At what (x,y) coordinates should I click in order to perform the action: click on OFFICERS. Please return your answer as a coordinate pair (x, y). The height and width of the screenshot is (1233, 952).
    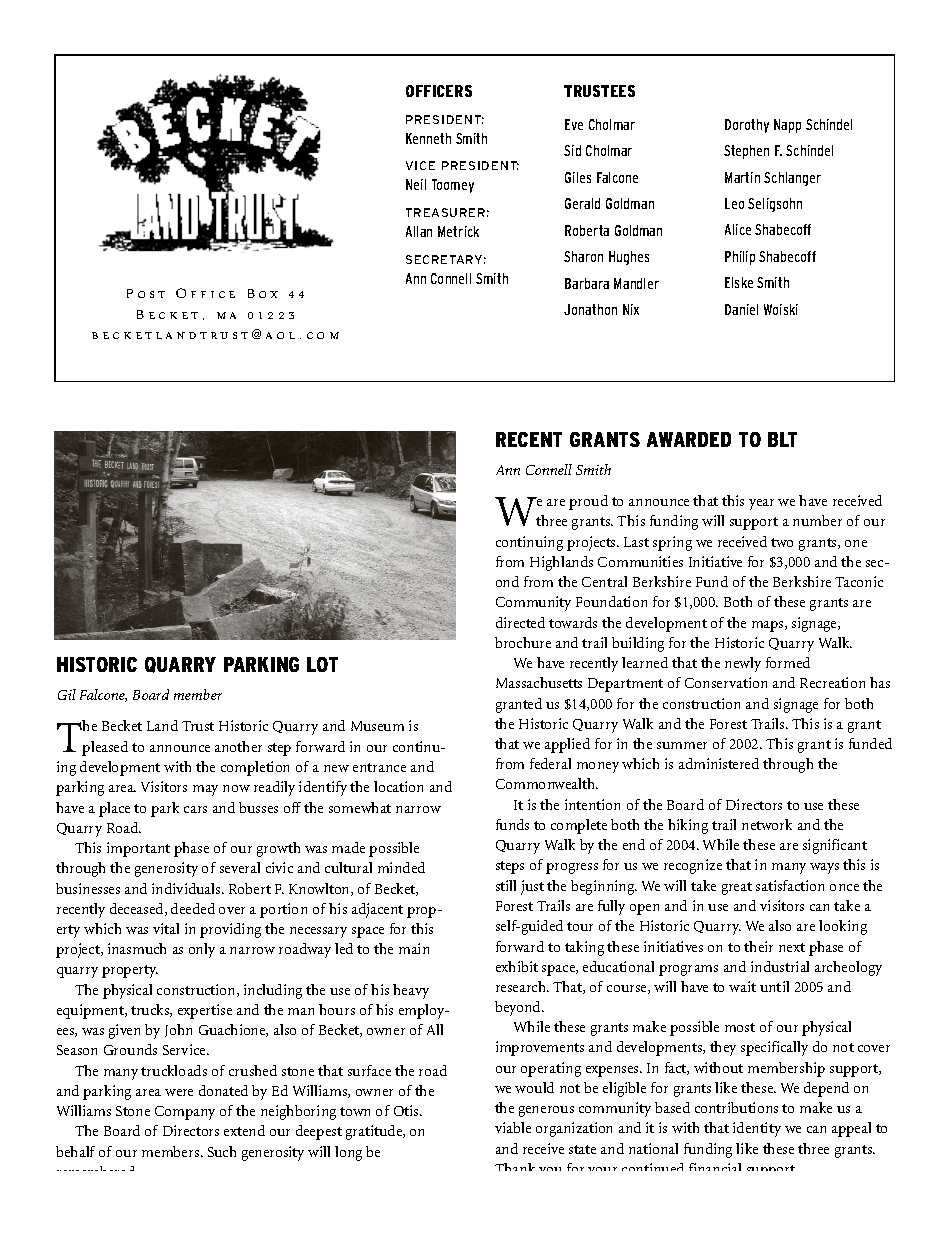
    Looking at the image, I should click on (439, 91).
